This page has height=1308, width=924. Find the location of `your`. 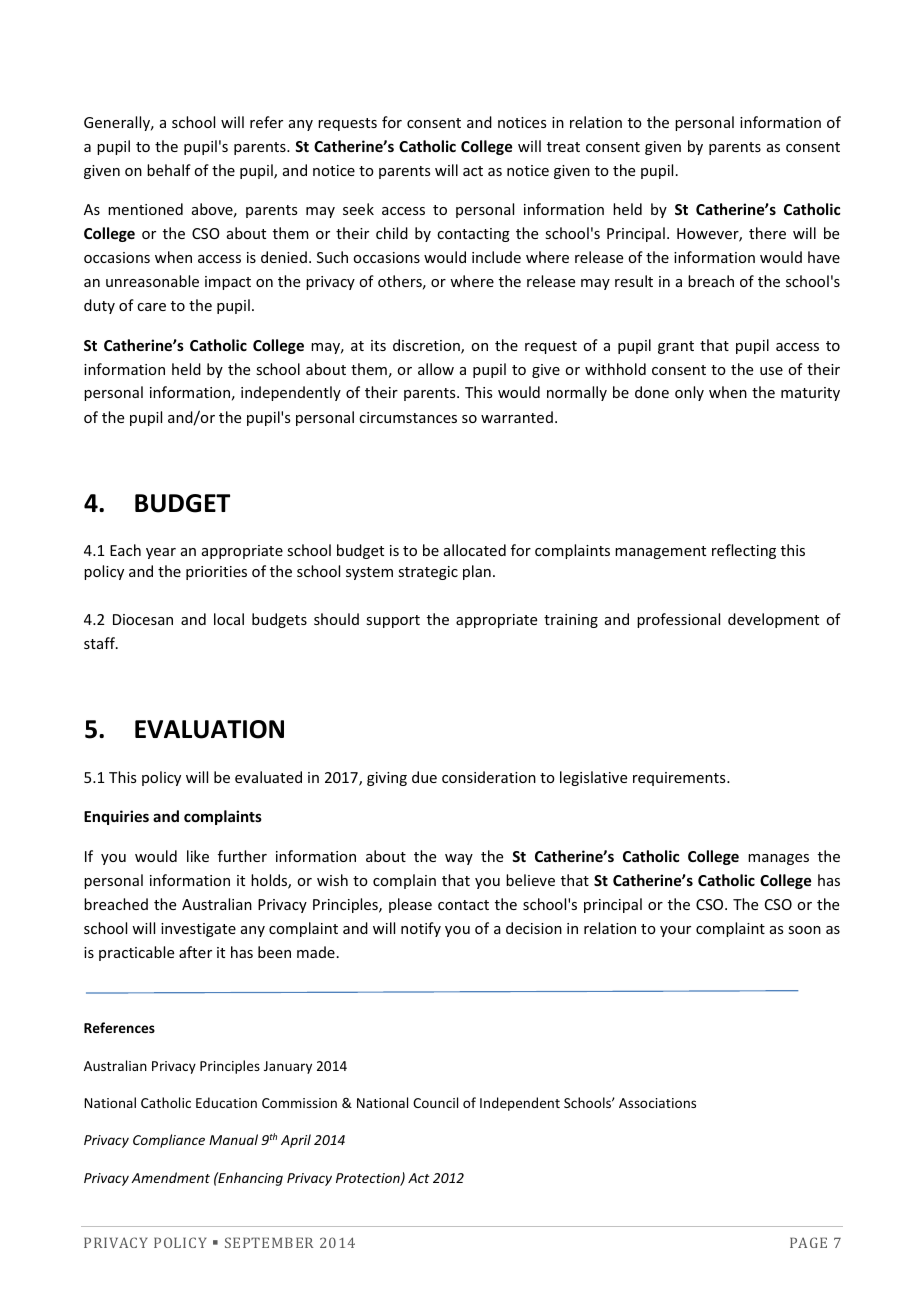

your is located at coordinates (675, 931).
